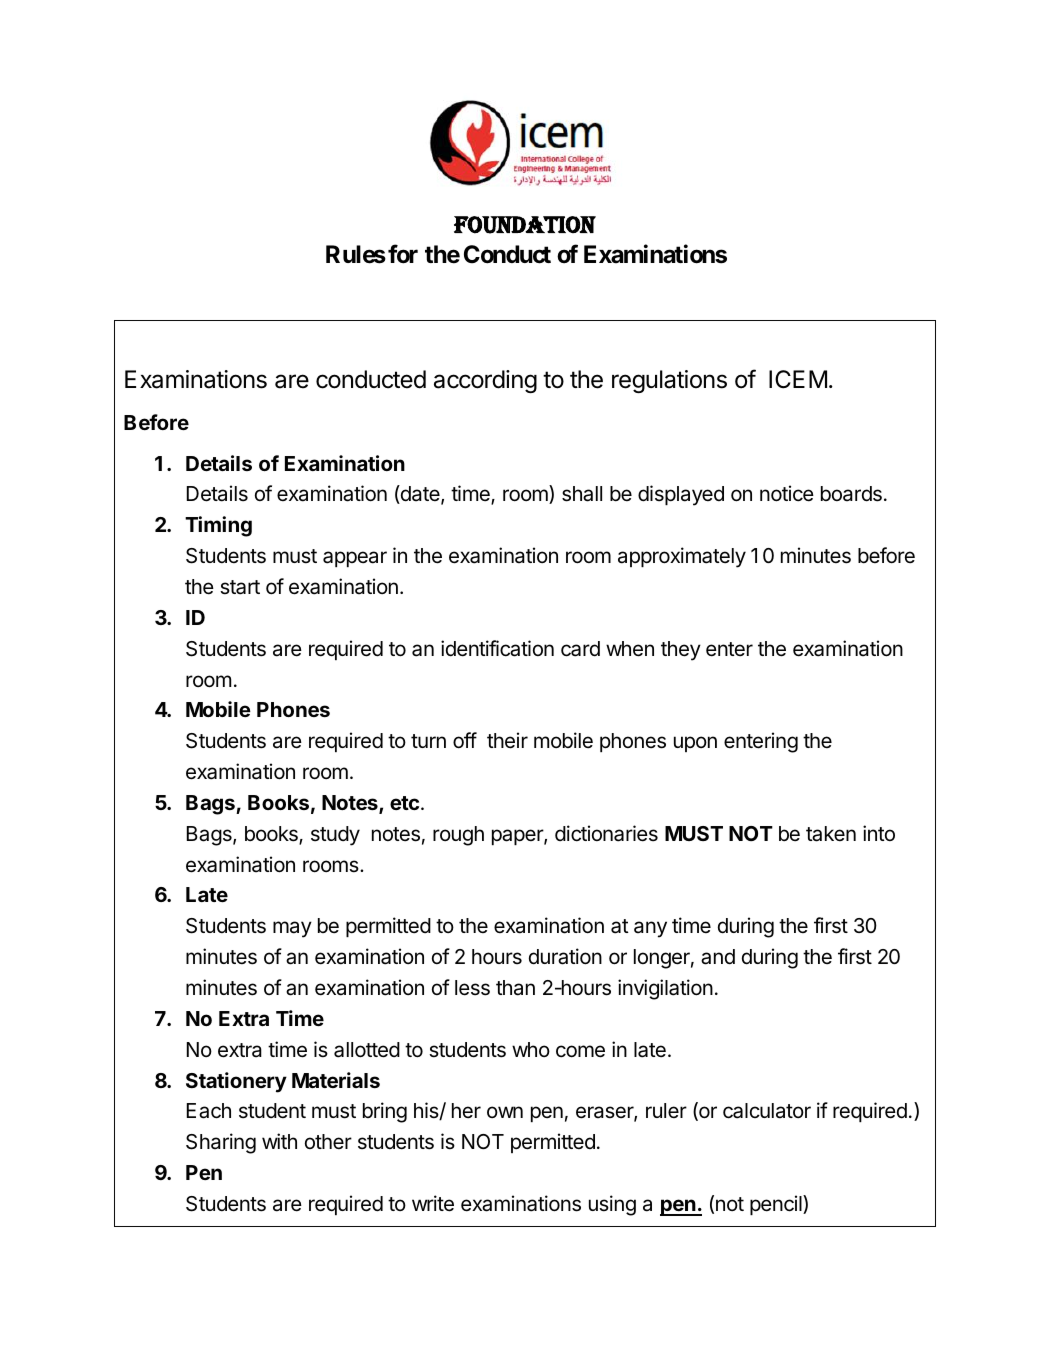 Image resolution: width=1049 pixels, height=1357 pixels. Describe the element at coordinates (279, 1141) in the image. I see `with` at that location.
